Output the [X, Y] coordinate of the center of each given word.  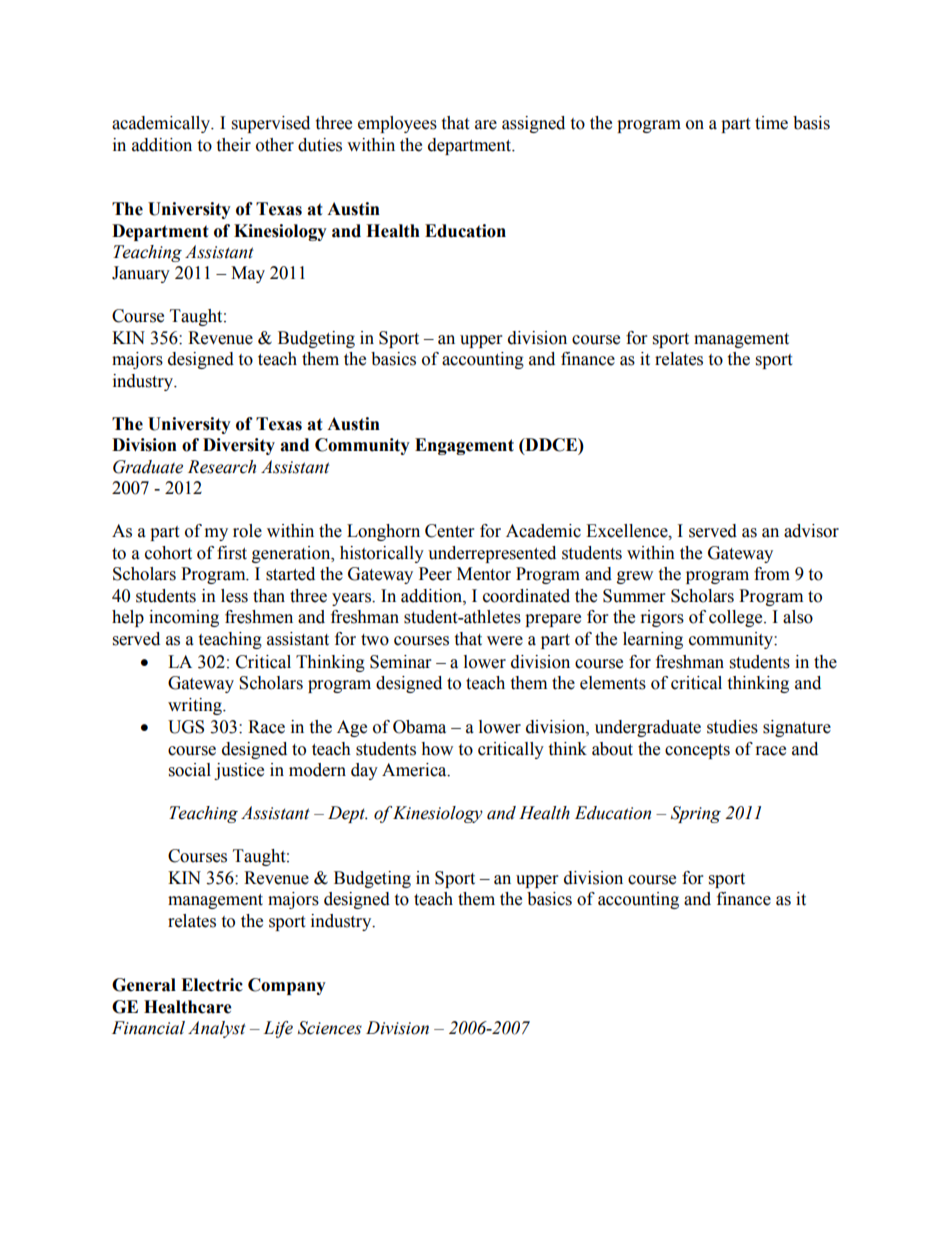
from [772, 574]
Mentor [484, 574]
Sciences [330, 1028]
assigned [533, 124]
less [234, 596]
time [771, 123]
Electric [212, 985]
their [233, 145]
